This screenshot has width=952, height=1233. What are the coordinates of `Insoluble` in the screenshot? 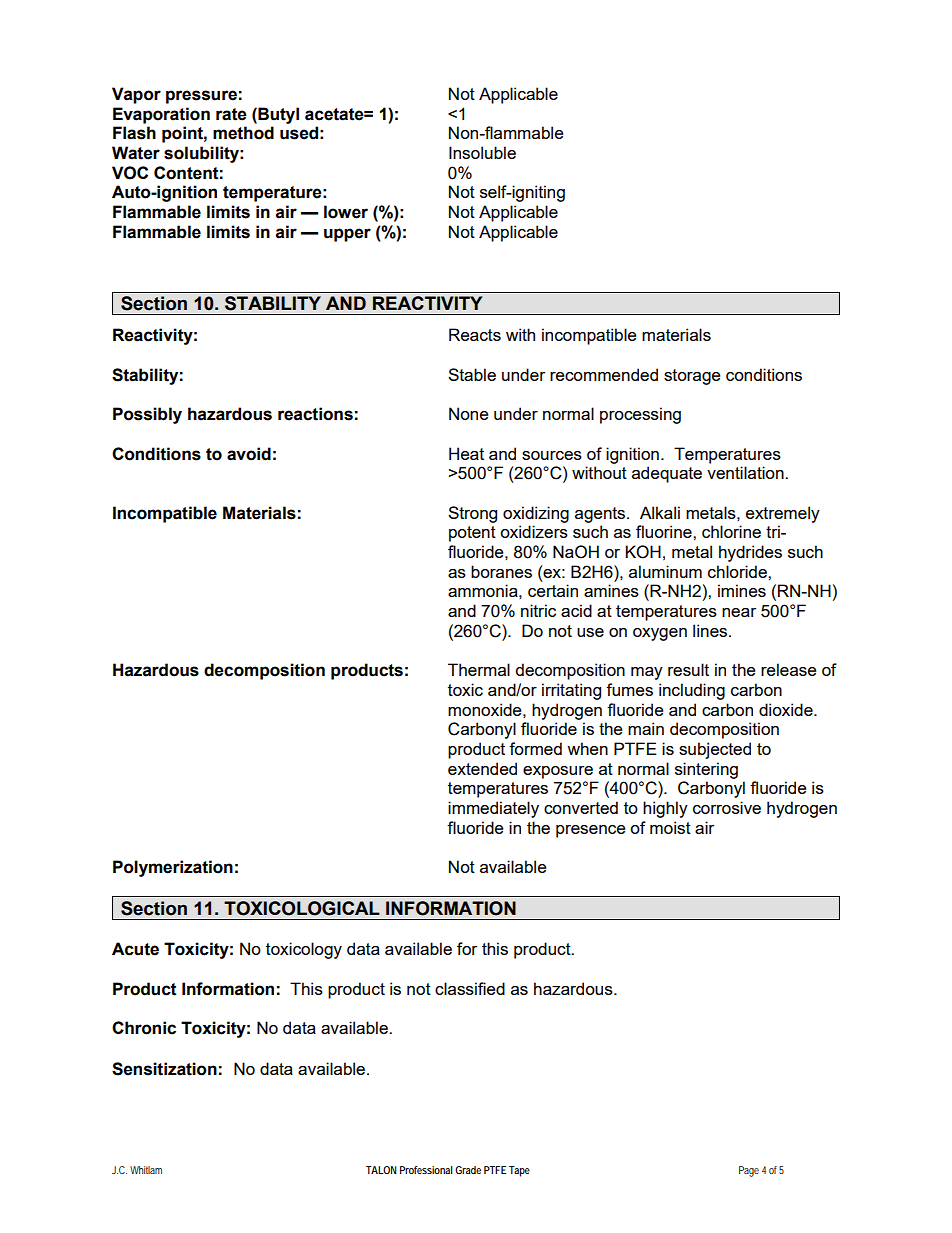 It's located at (482, 152).
